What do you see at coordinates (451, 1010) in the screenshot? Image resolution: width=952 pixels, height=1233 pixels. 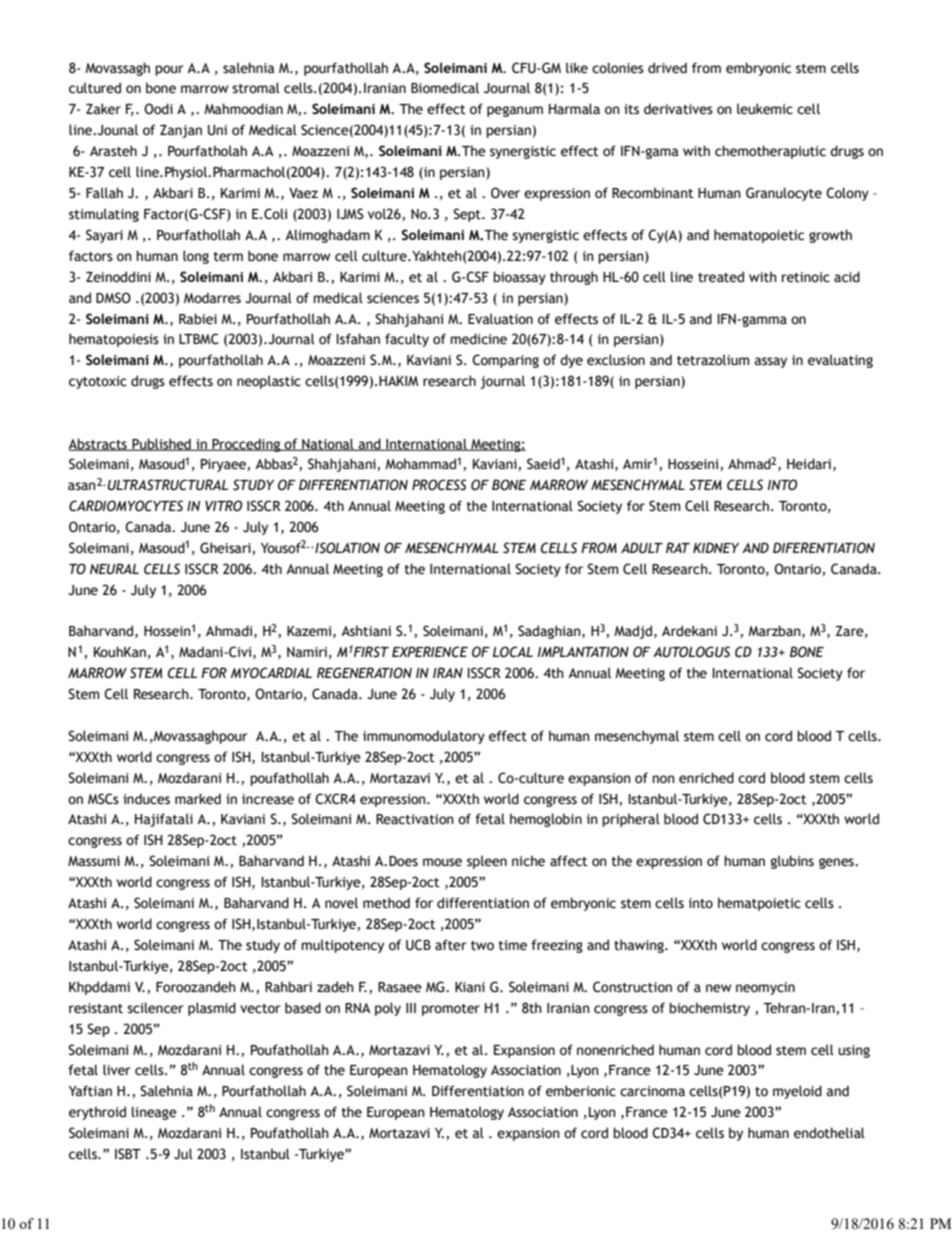 I see `promoter` at bounding box center [451, 1010].
